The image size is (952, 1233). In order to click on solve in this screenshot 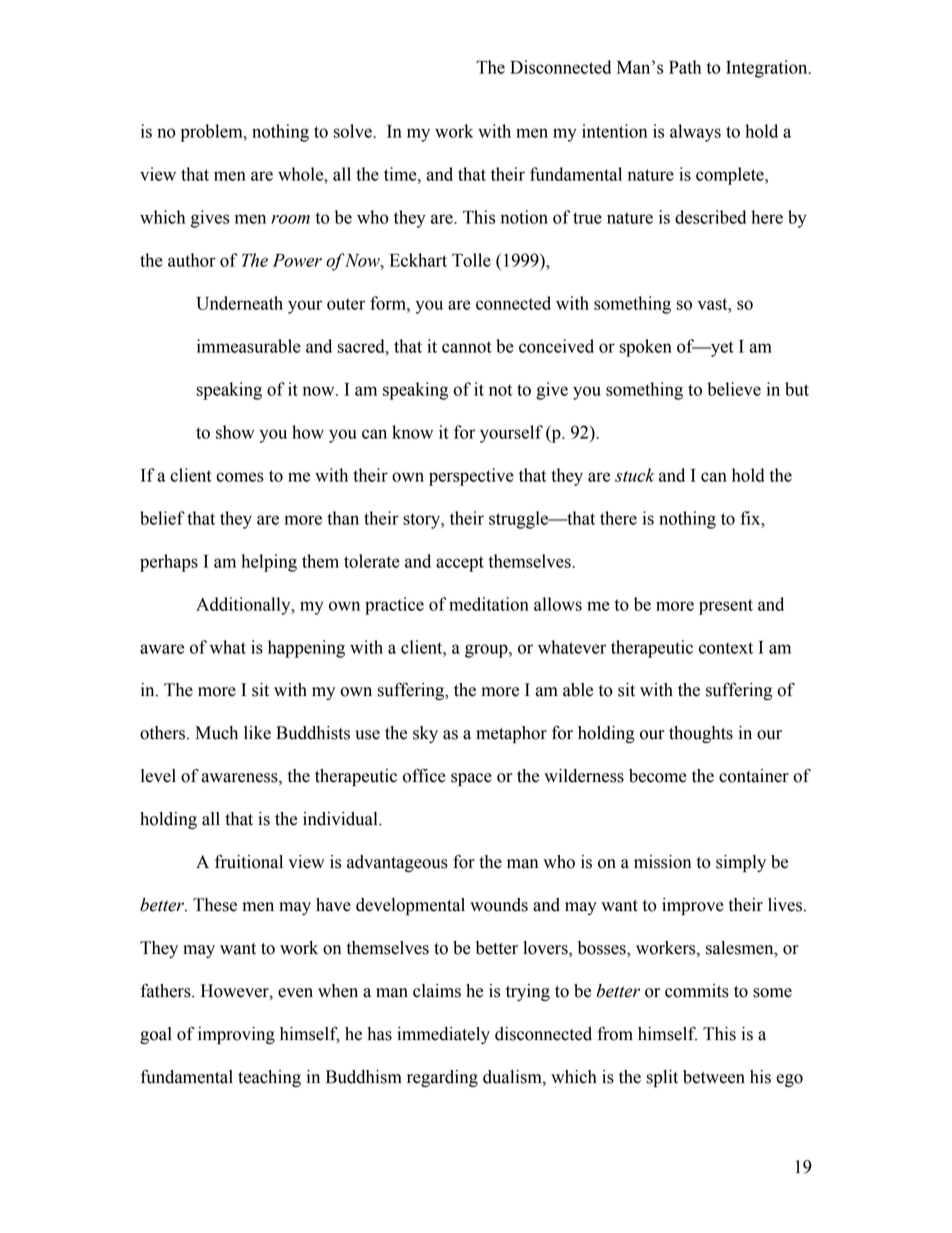, I will do `click(354, 131)`.
